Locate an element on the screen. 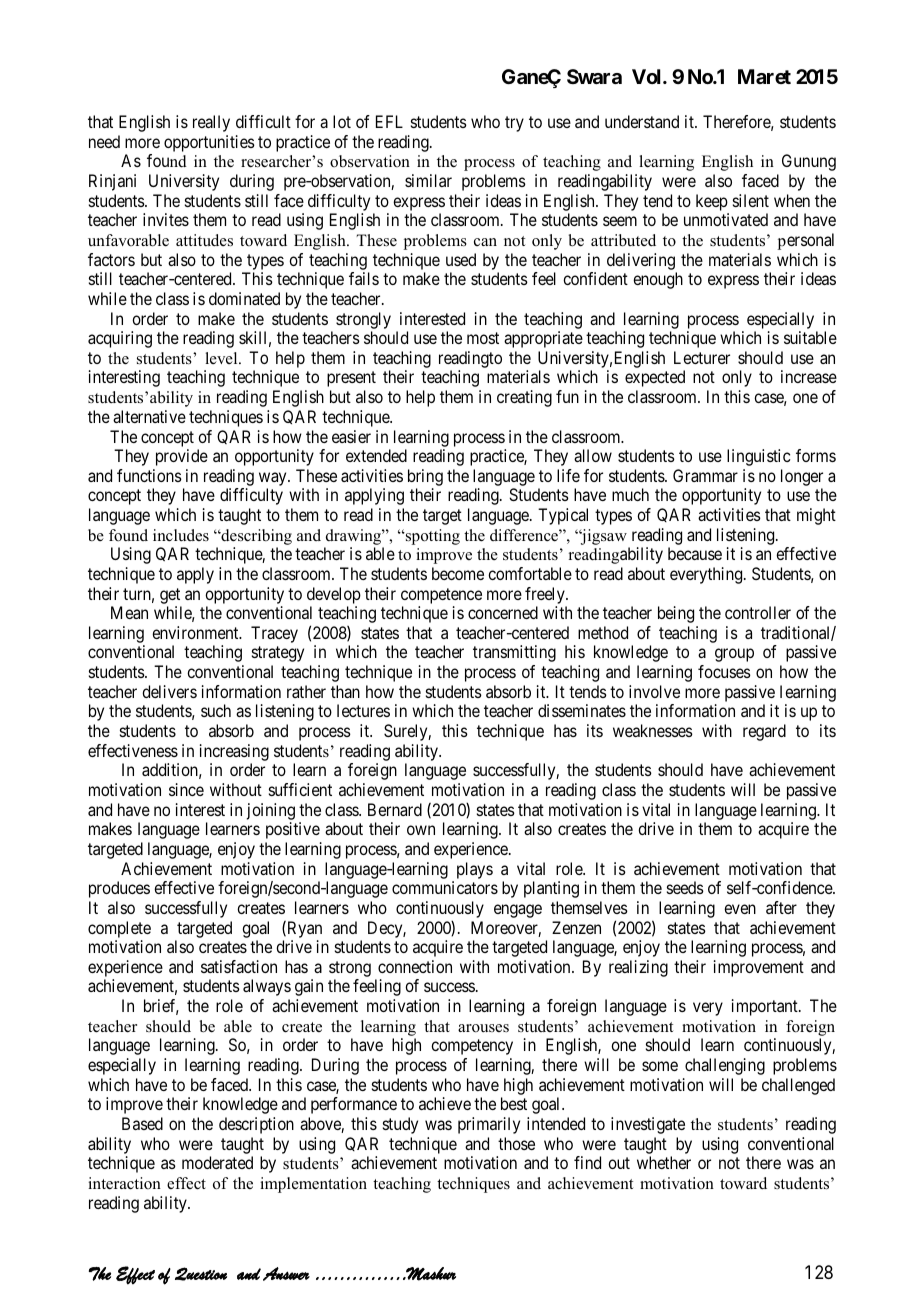 The image size is (924, 1307). whether is located at coordinates (664, 1162).
